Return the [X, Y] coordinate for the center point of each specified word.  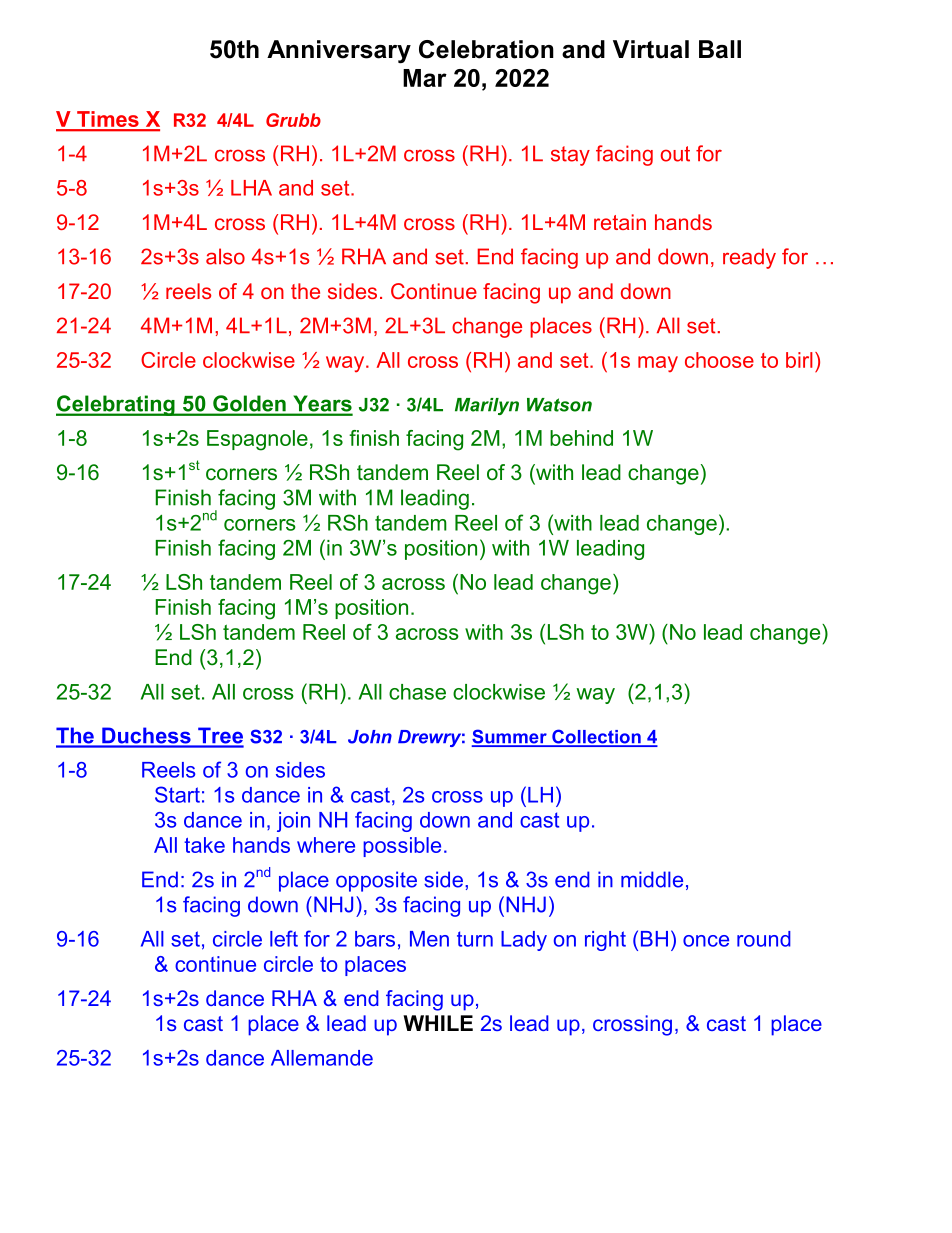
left [284, 938]
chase [417, 692]
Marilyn [487, 406]
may [658, 364]
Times [108, 120]
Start [177, 794]
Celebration [486, 49]
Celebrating [116, 405]
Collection [596, 737]
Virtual [651, 49]
